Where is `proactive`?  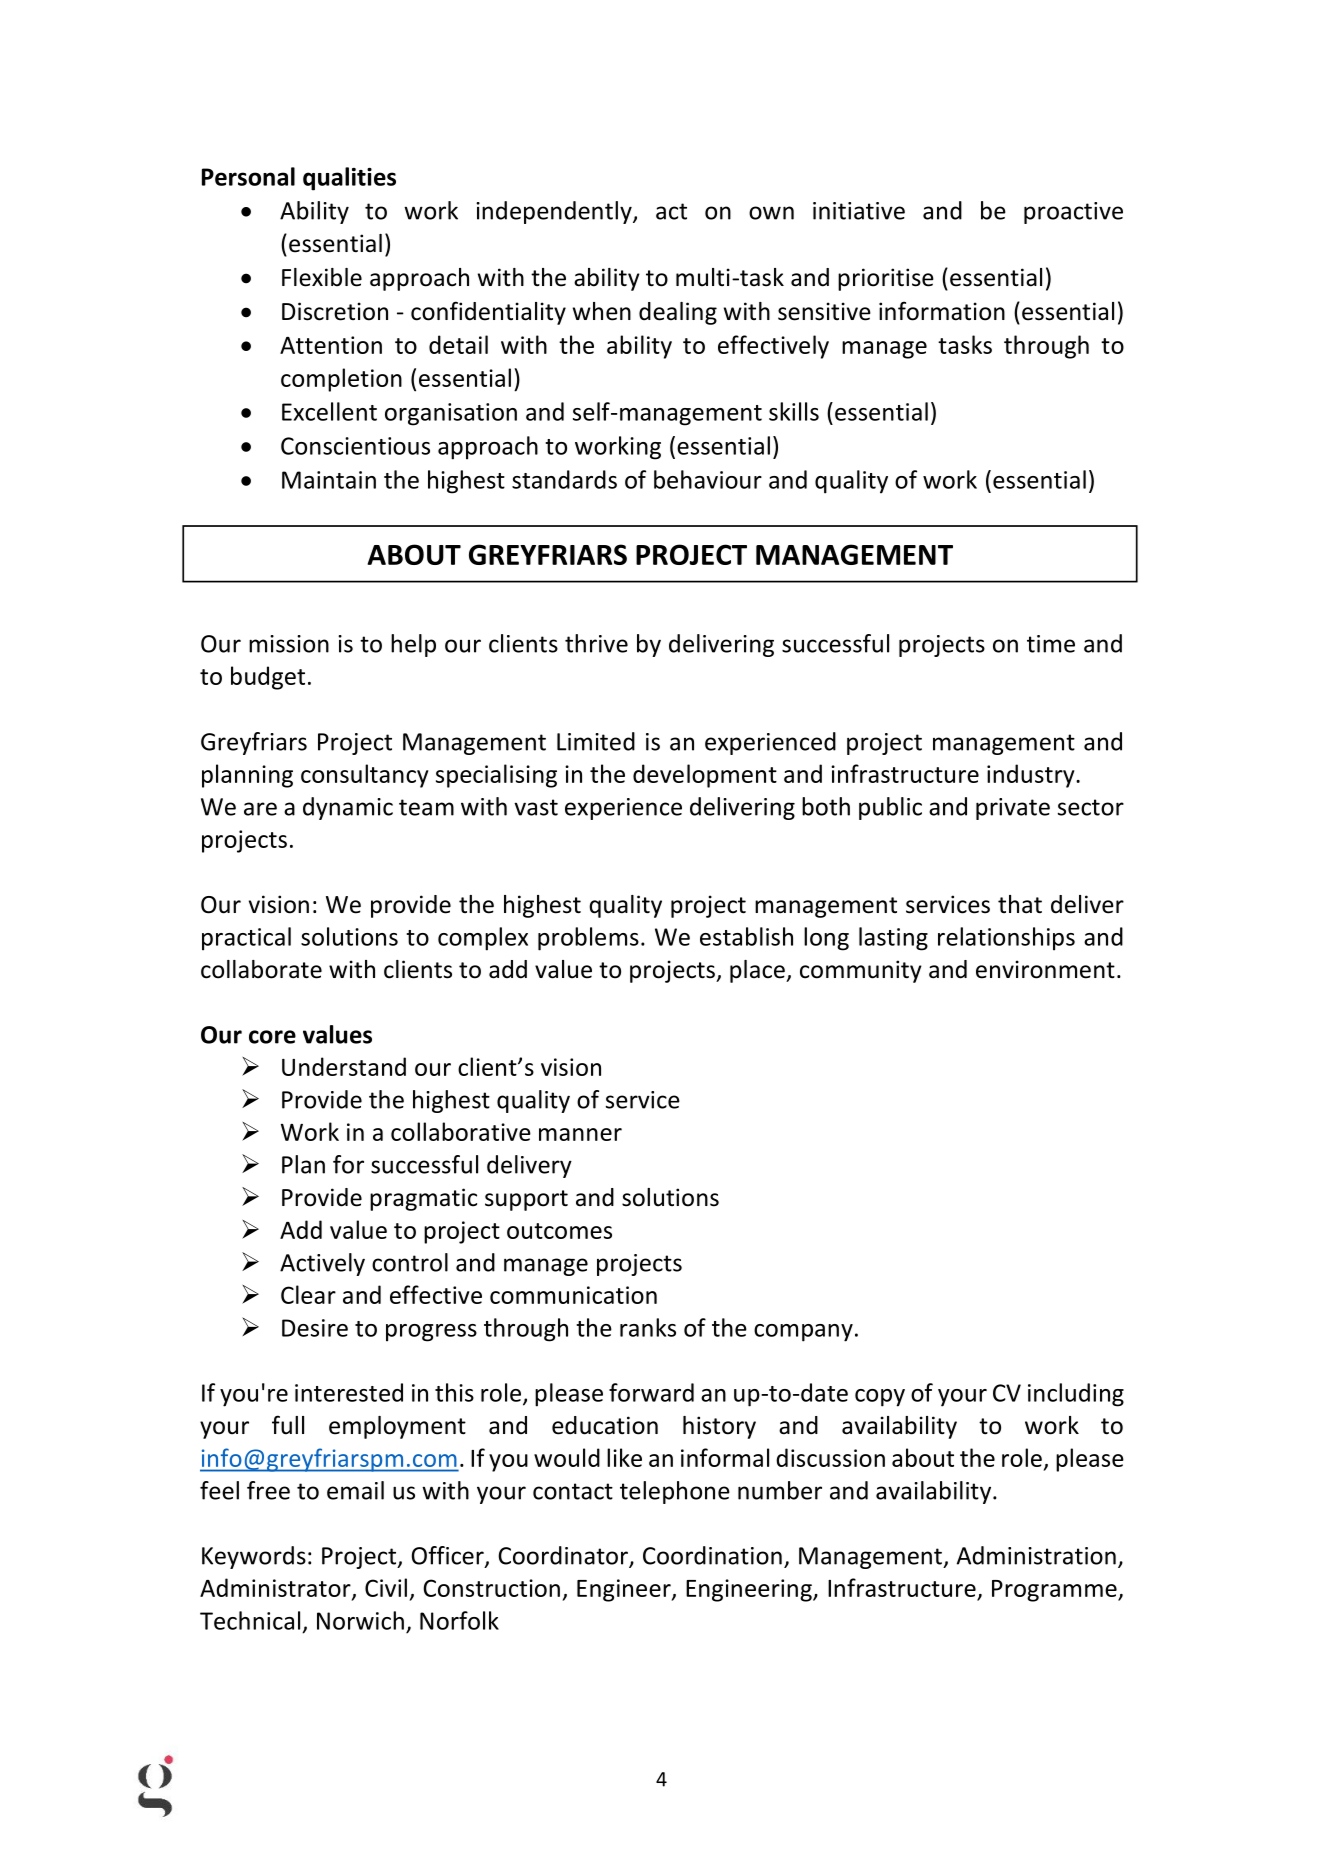
proactive is located at coordinates (1073, 213).
